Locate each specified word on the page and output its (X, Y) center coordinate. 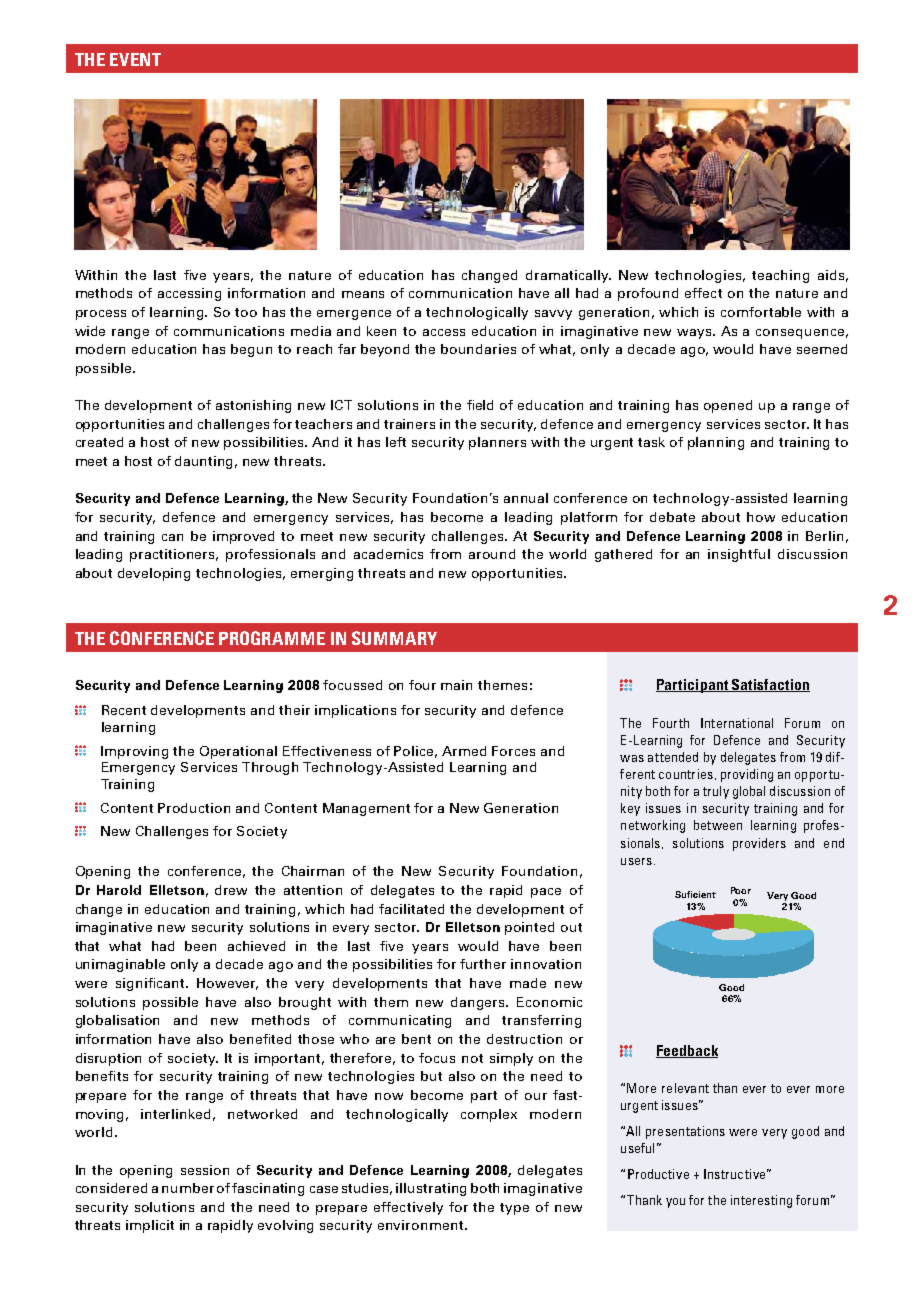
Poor (741, 890)
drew (231, 890)
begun (251, 350)
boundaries (478, 349)
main (456, 685)
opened (728, 406)
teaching (780, 276)
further (483, 964)
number (188, 1188)
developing (154, 574)
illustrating (431, 1189)
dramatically (568, 276)
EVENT (135, 59)
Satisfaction (770, 685)
